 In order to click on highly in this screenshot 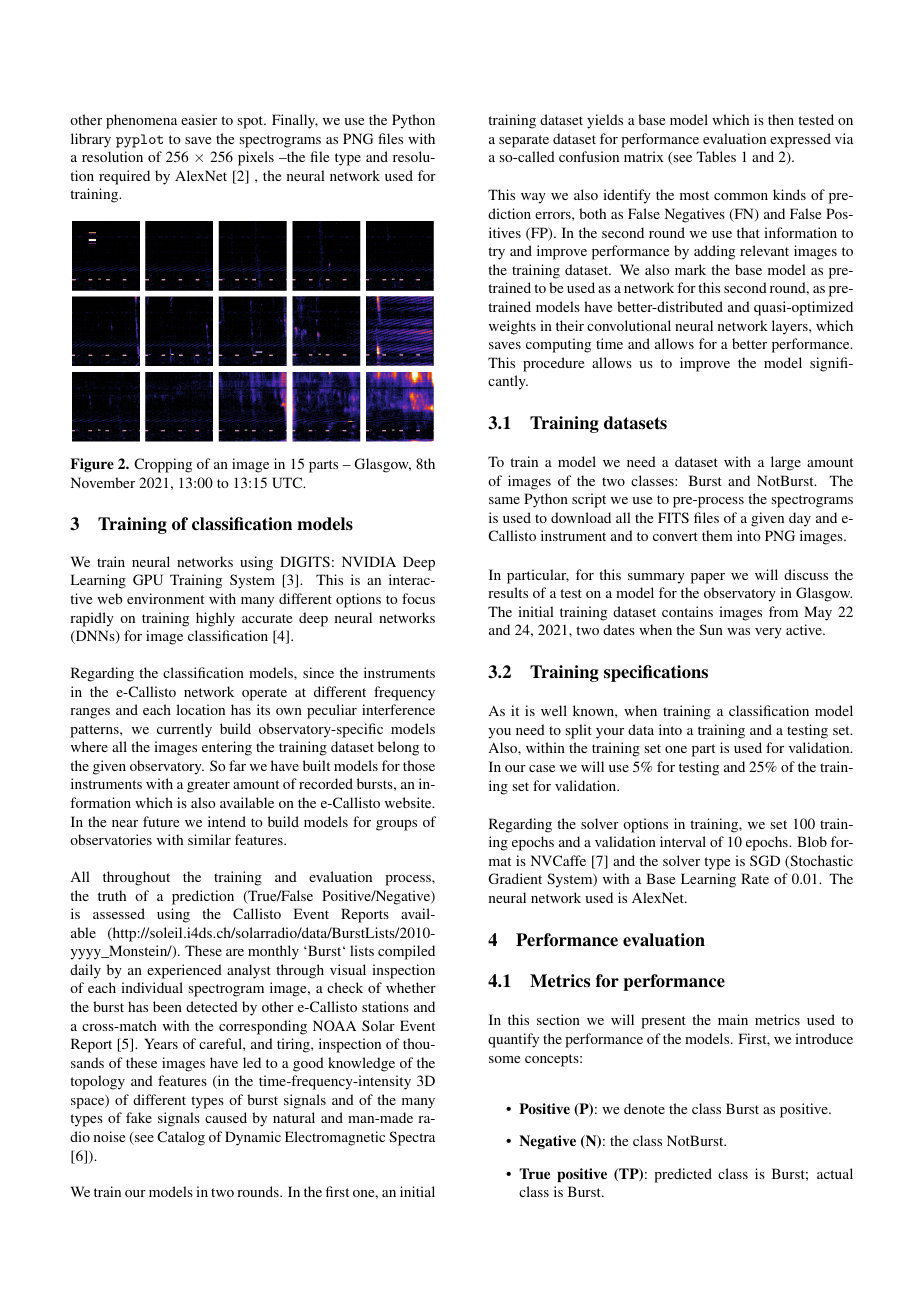, I will do `click(215, 619)`.
